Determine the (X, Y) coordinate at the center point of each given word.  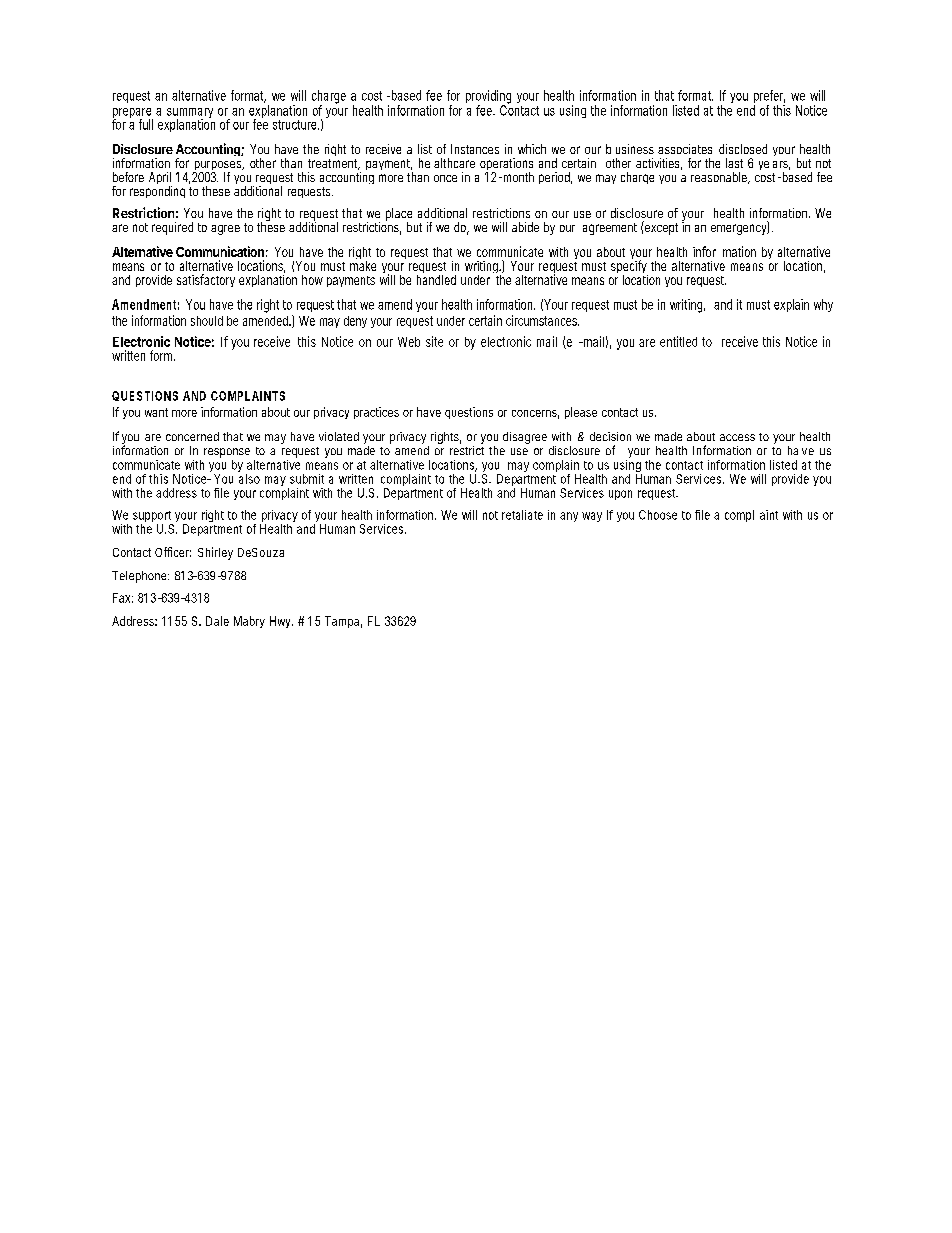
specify (629, 267)
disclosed (743, 149)
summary (190, 114)
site (434, 341)
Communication (220, 251)
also (249, 479)
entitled (678, 341)
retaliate (522, 515)
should (207, 321)
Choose (658, 515)
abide (525, 227)
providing (488, 98)
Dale (217, 621)
